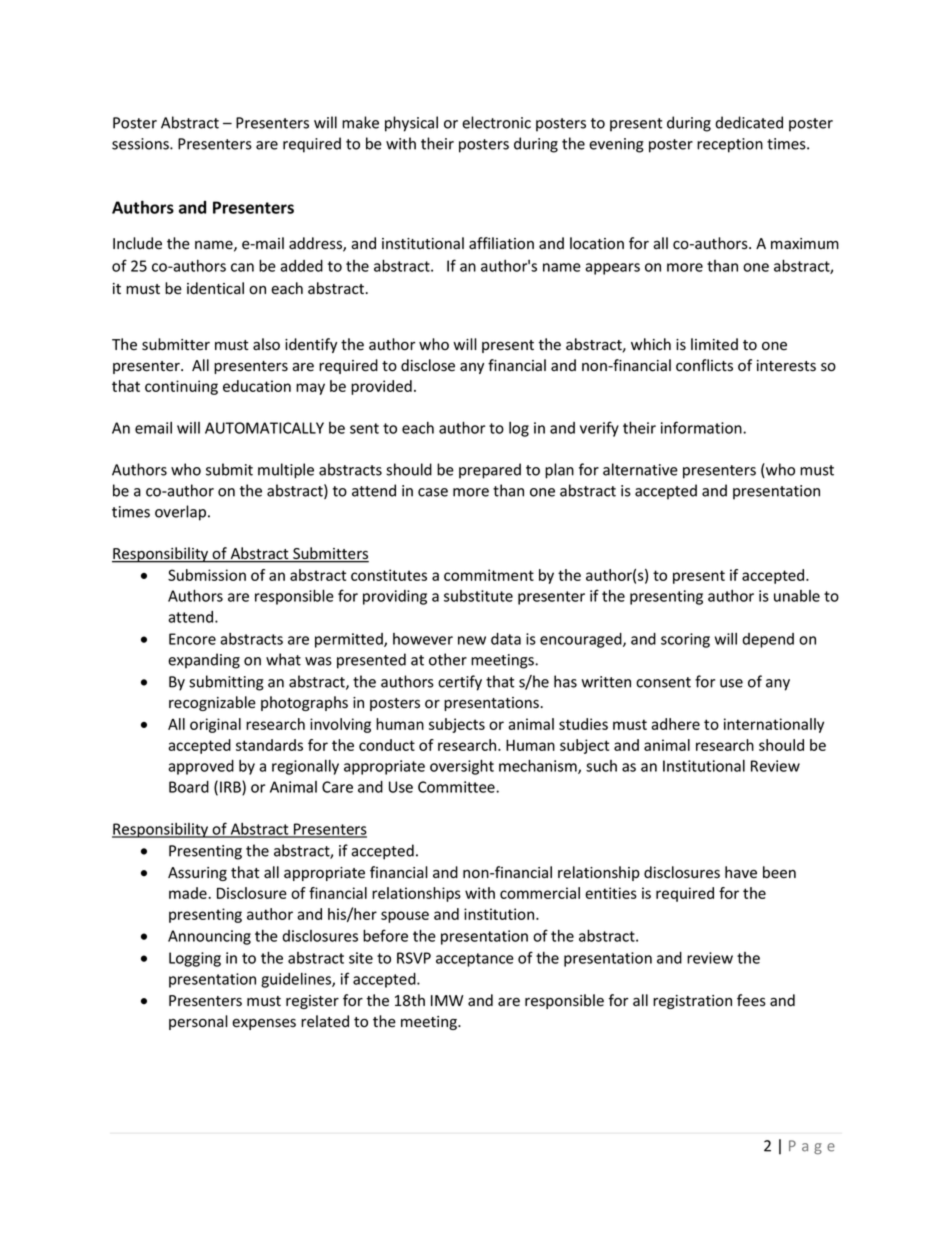 This image has height=1233, width=952. What do you see at coordinates (198, 1022) in the image?
I see `personal` at bounding box center [198, 1022].
